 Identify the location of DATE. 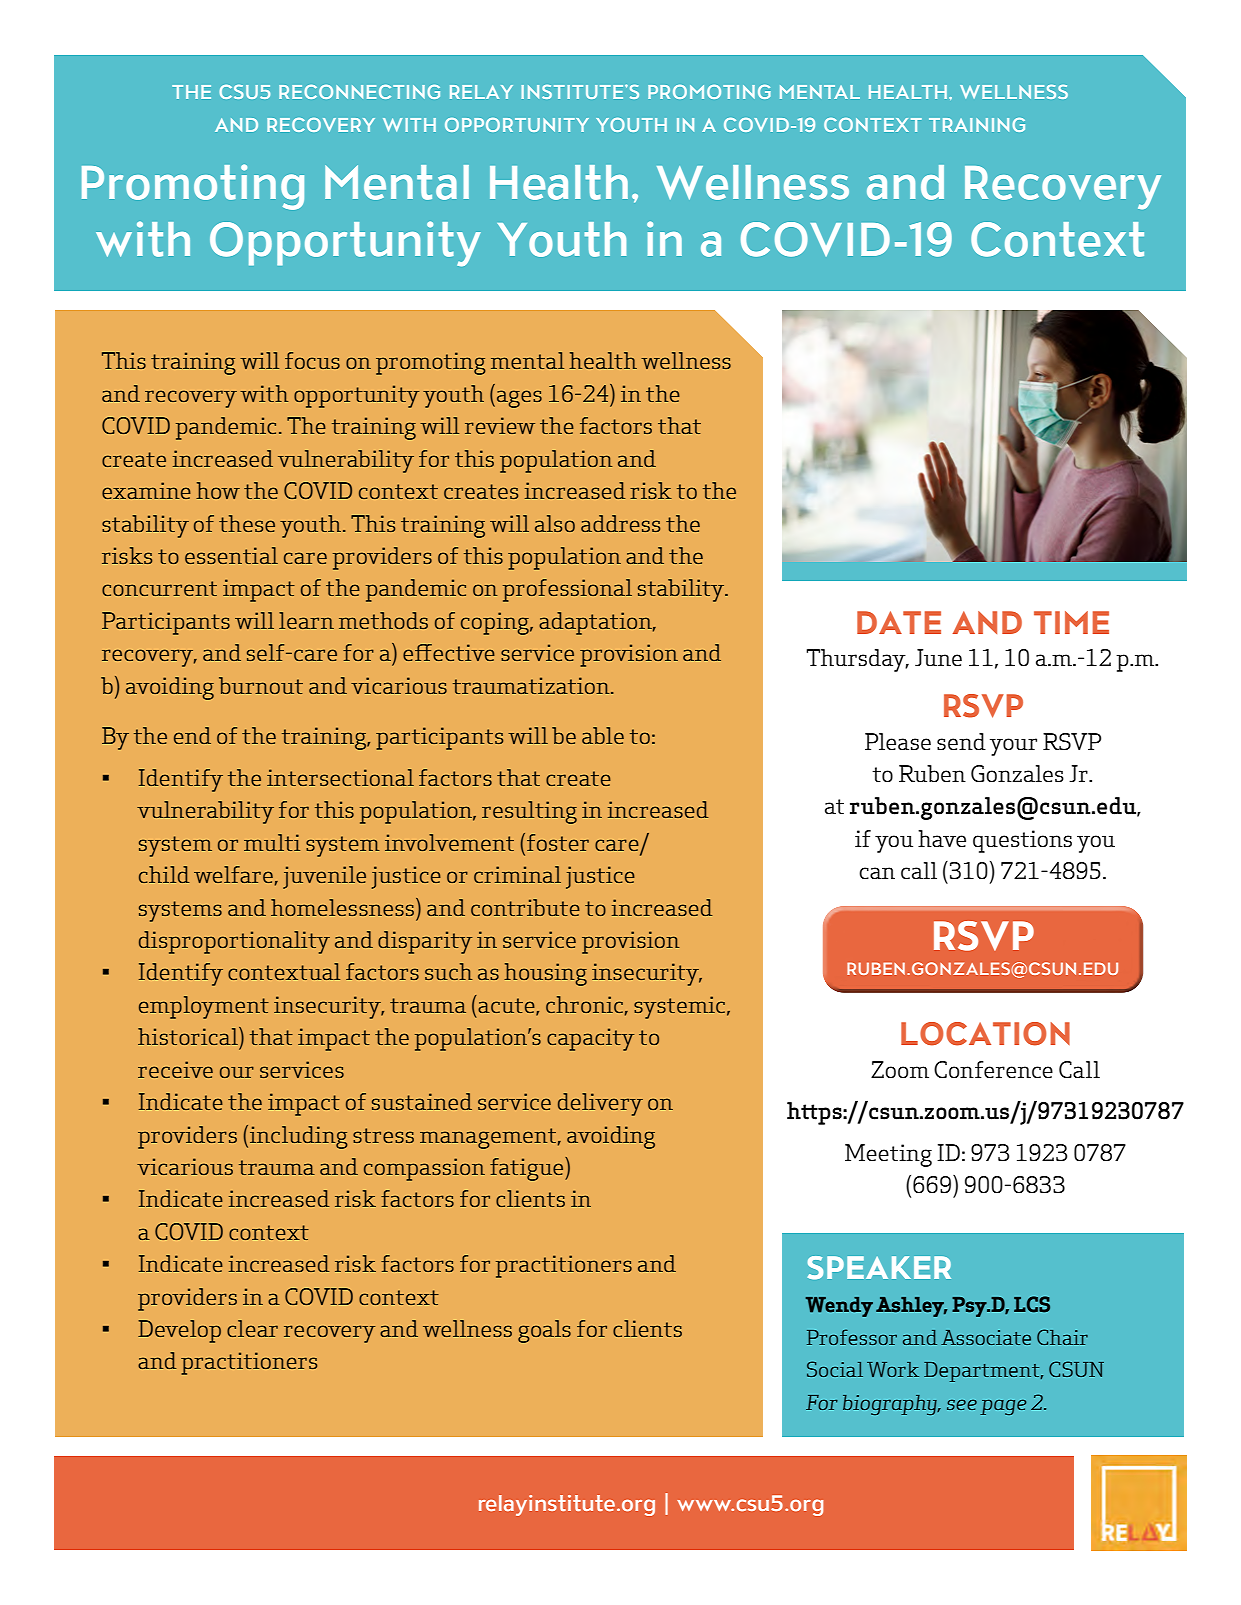
(899, 622).
